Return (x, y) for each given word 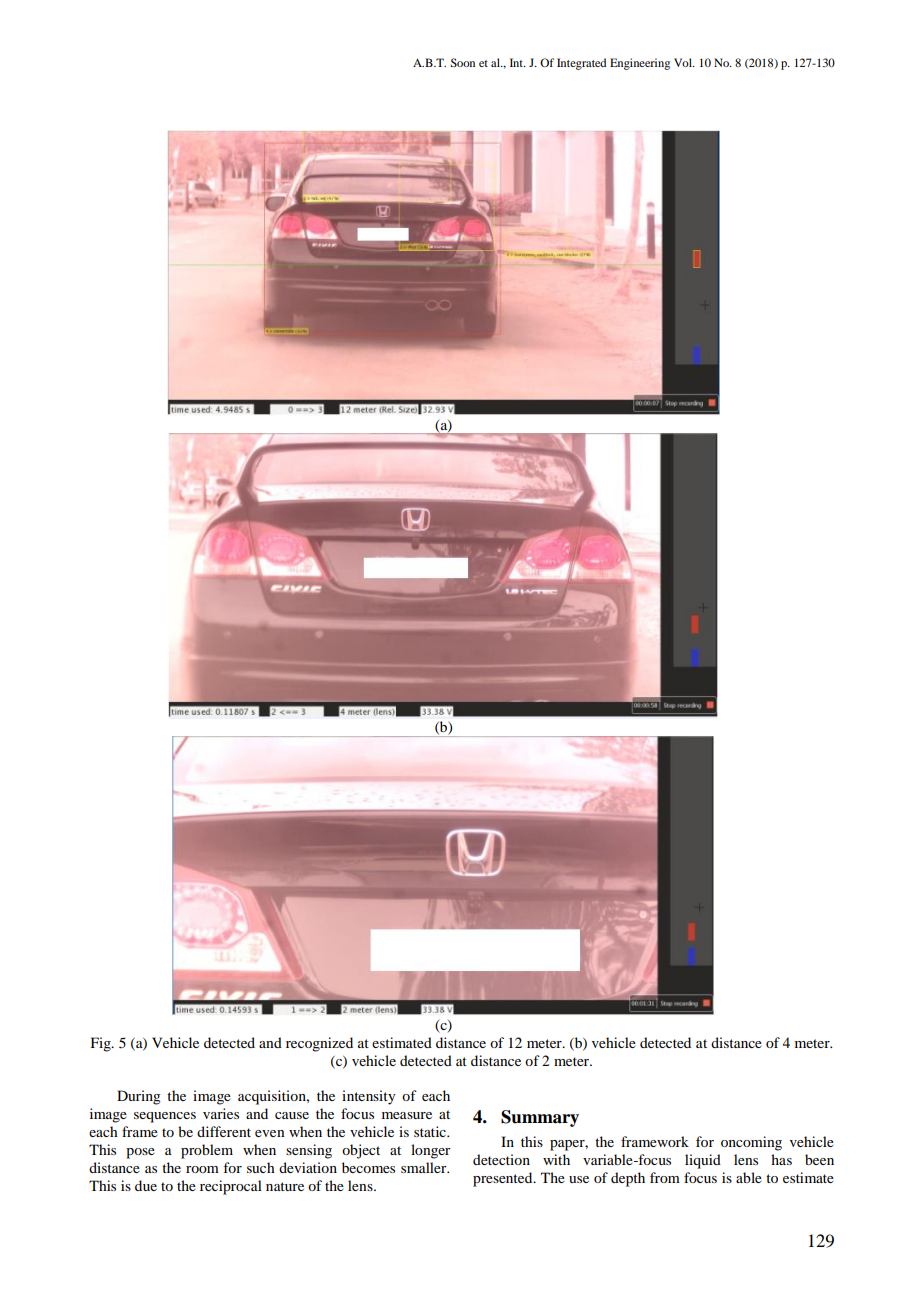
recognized (319, 1044)
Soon (462, 62)
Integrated (581, 64)
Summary (540, 1118)
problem (207, 1151)
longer (431, 1151)
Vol (684, 62)
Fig (102, 1044)
